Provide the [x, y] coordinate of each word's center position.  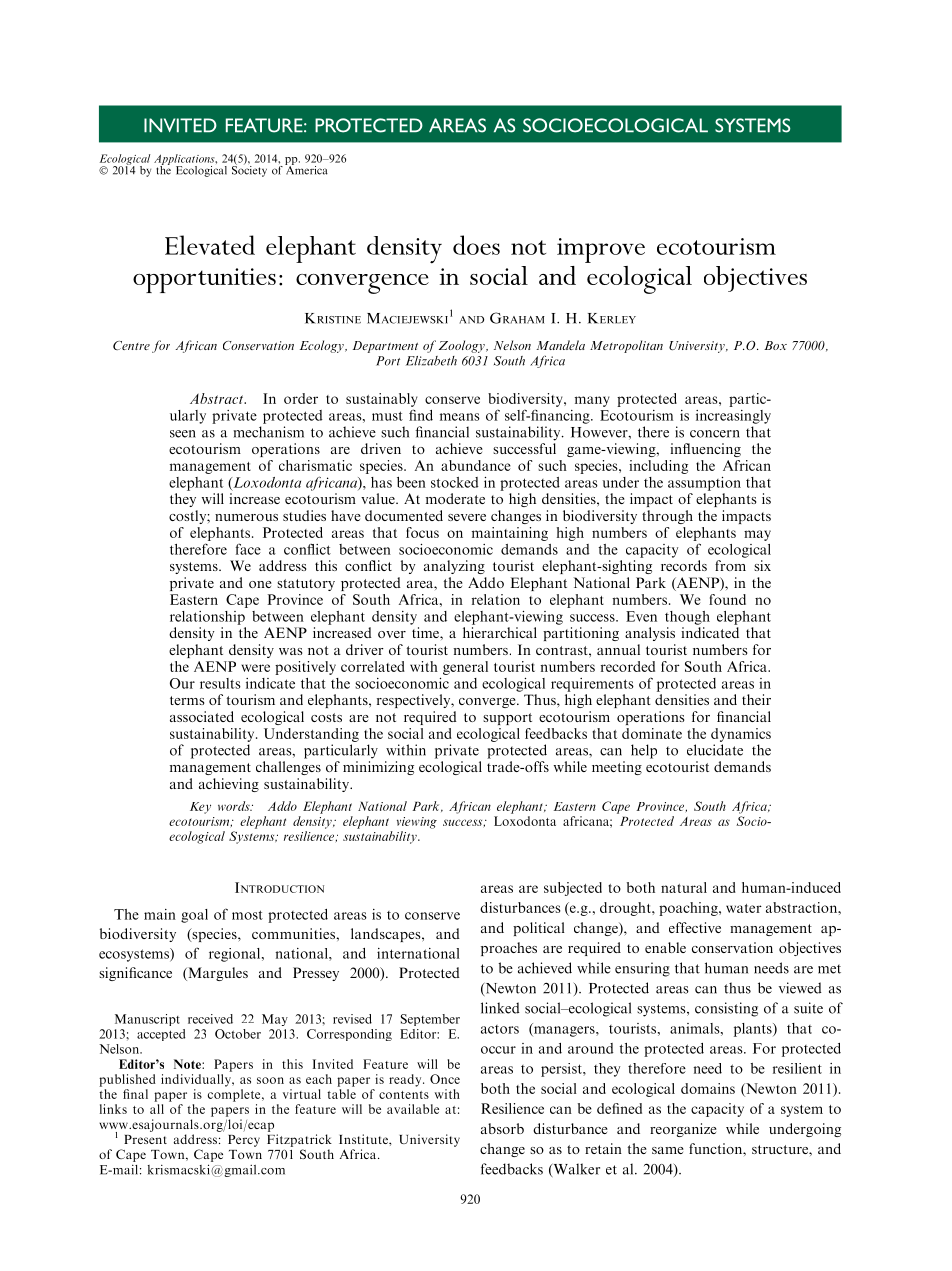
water [744, 908]
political [539, 929]
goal [194, 916]
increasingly [733, 417]
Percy [244, 1141]
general [465, 668]
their [756, 699]
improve [601, 250]
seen [183, 434]
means [460, 417]
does [476, 245]
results [220, 683]
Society [249, 170]
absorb [502, 1128]
